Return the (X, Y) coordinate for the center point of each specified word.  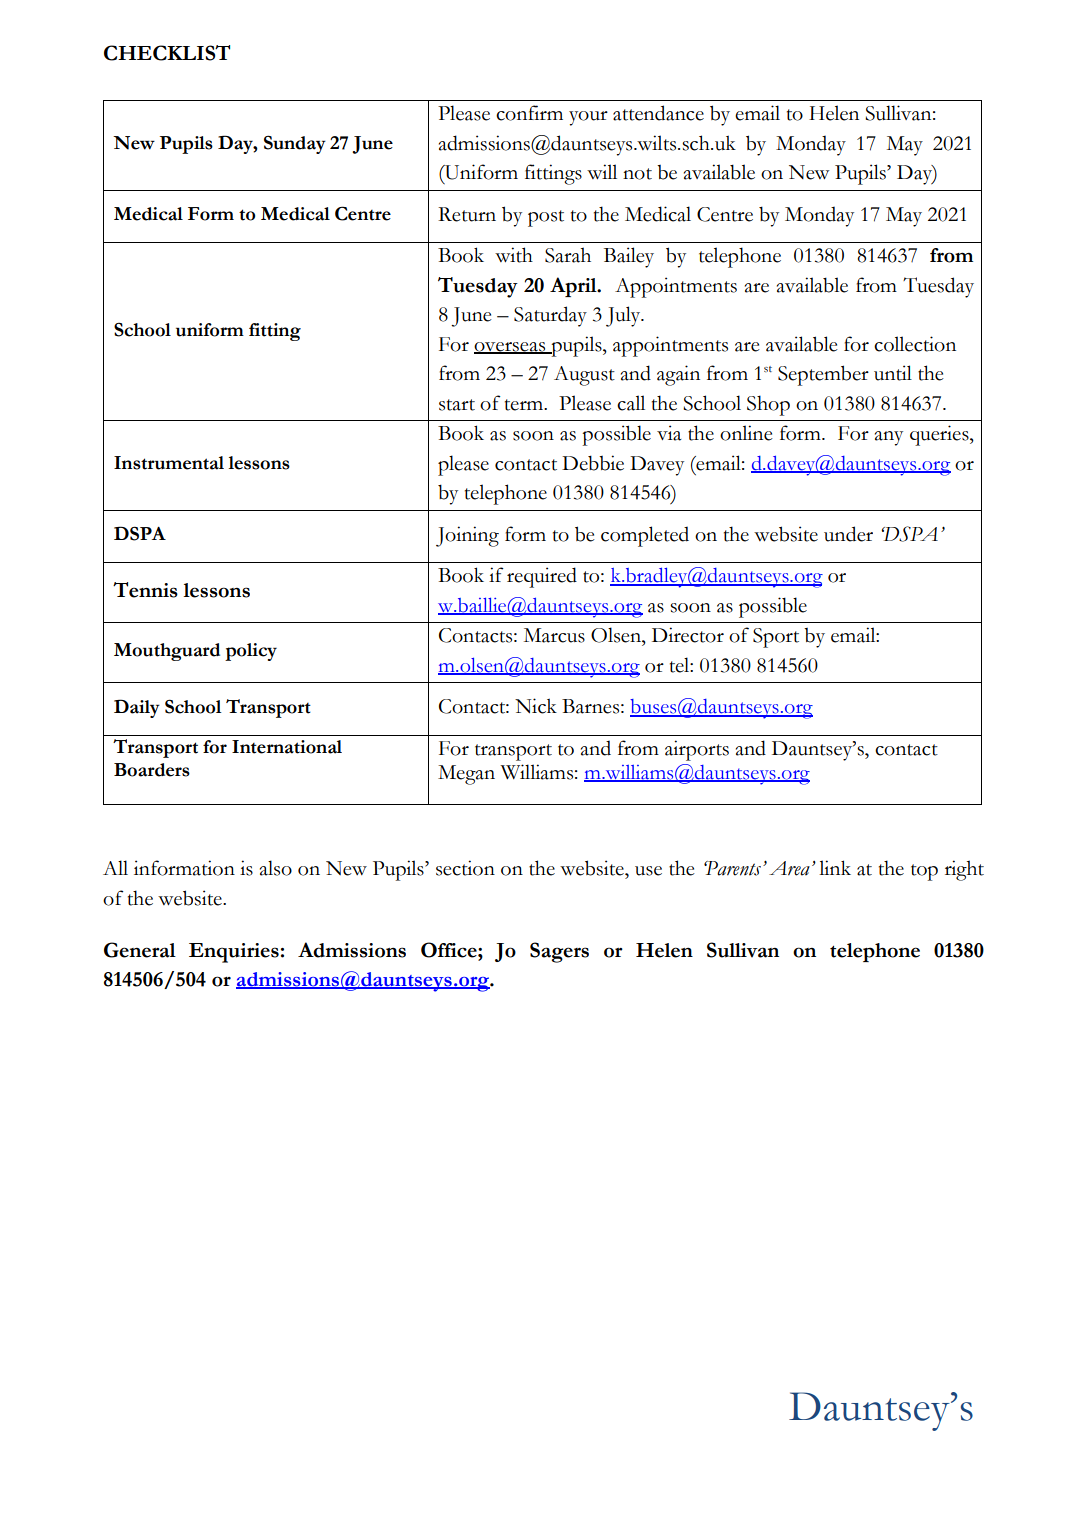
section (465, 868)
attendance (658, 113)
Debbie (593, 463)
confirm (529, 113)
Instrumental (169, 463)
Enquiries (234, 953)
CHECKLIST (167, 53)
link (835, 867)
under (848, 534)
